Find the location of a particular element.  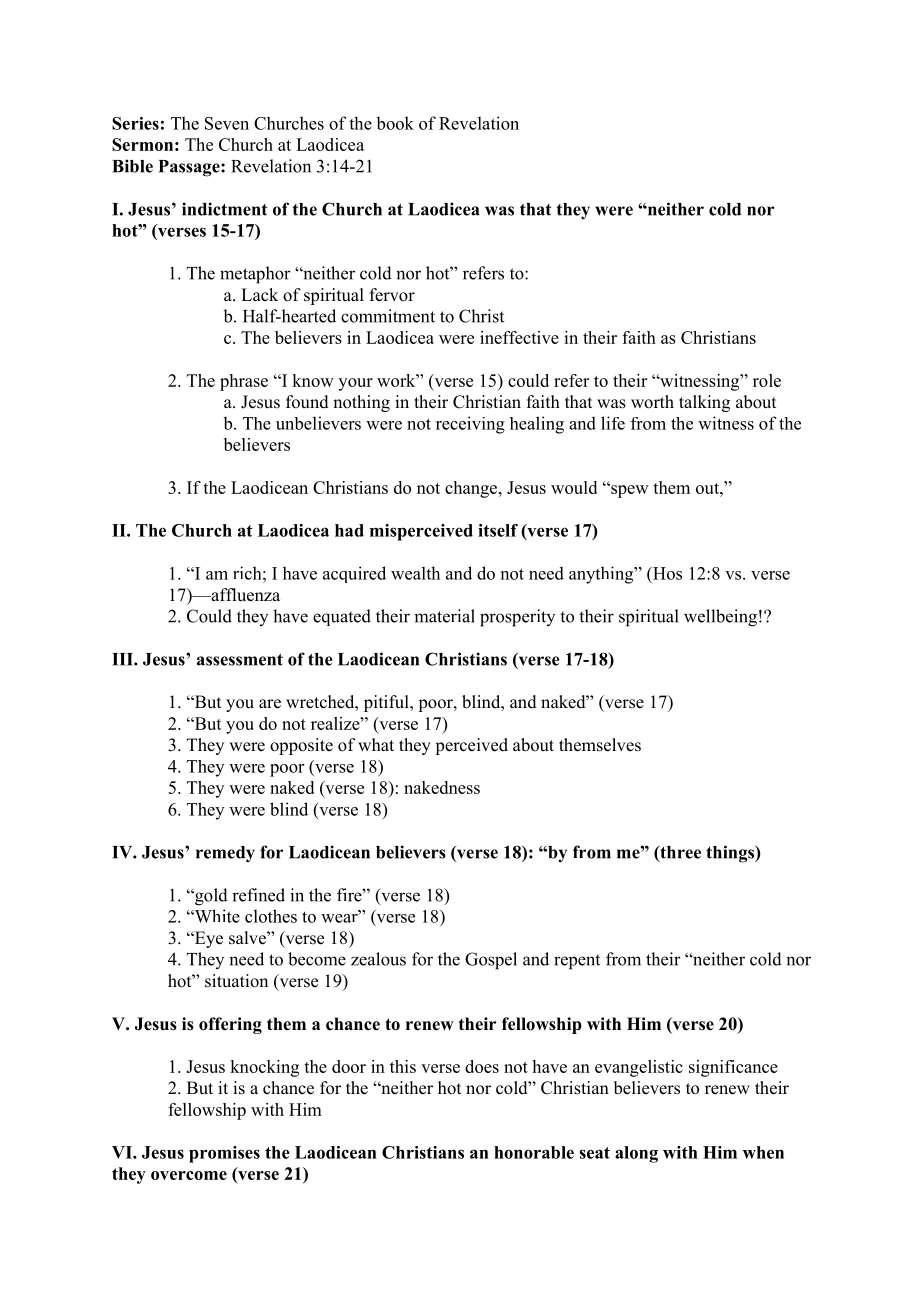

ineffective is located at coordinates (519, 337).
